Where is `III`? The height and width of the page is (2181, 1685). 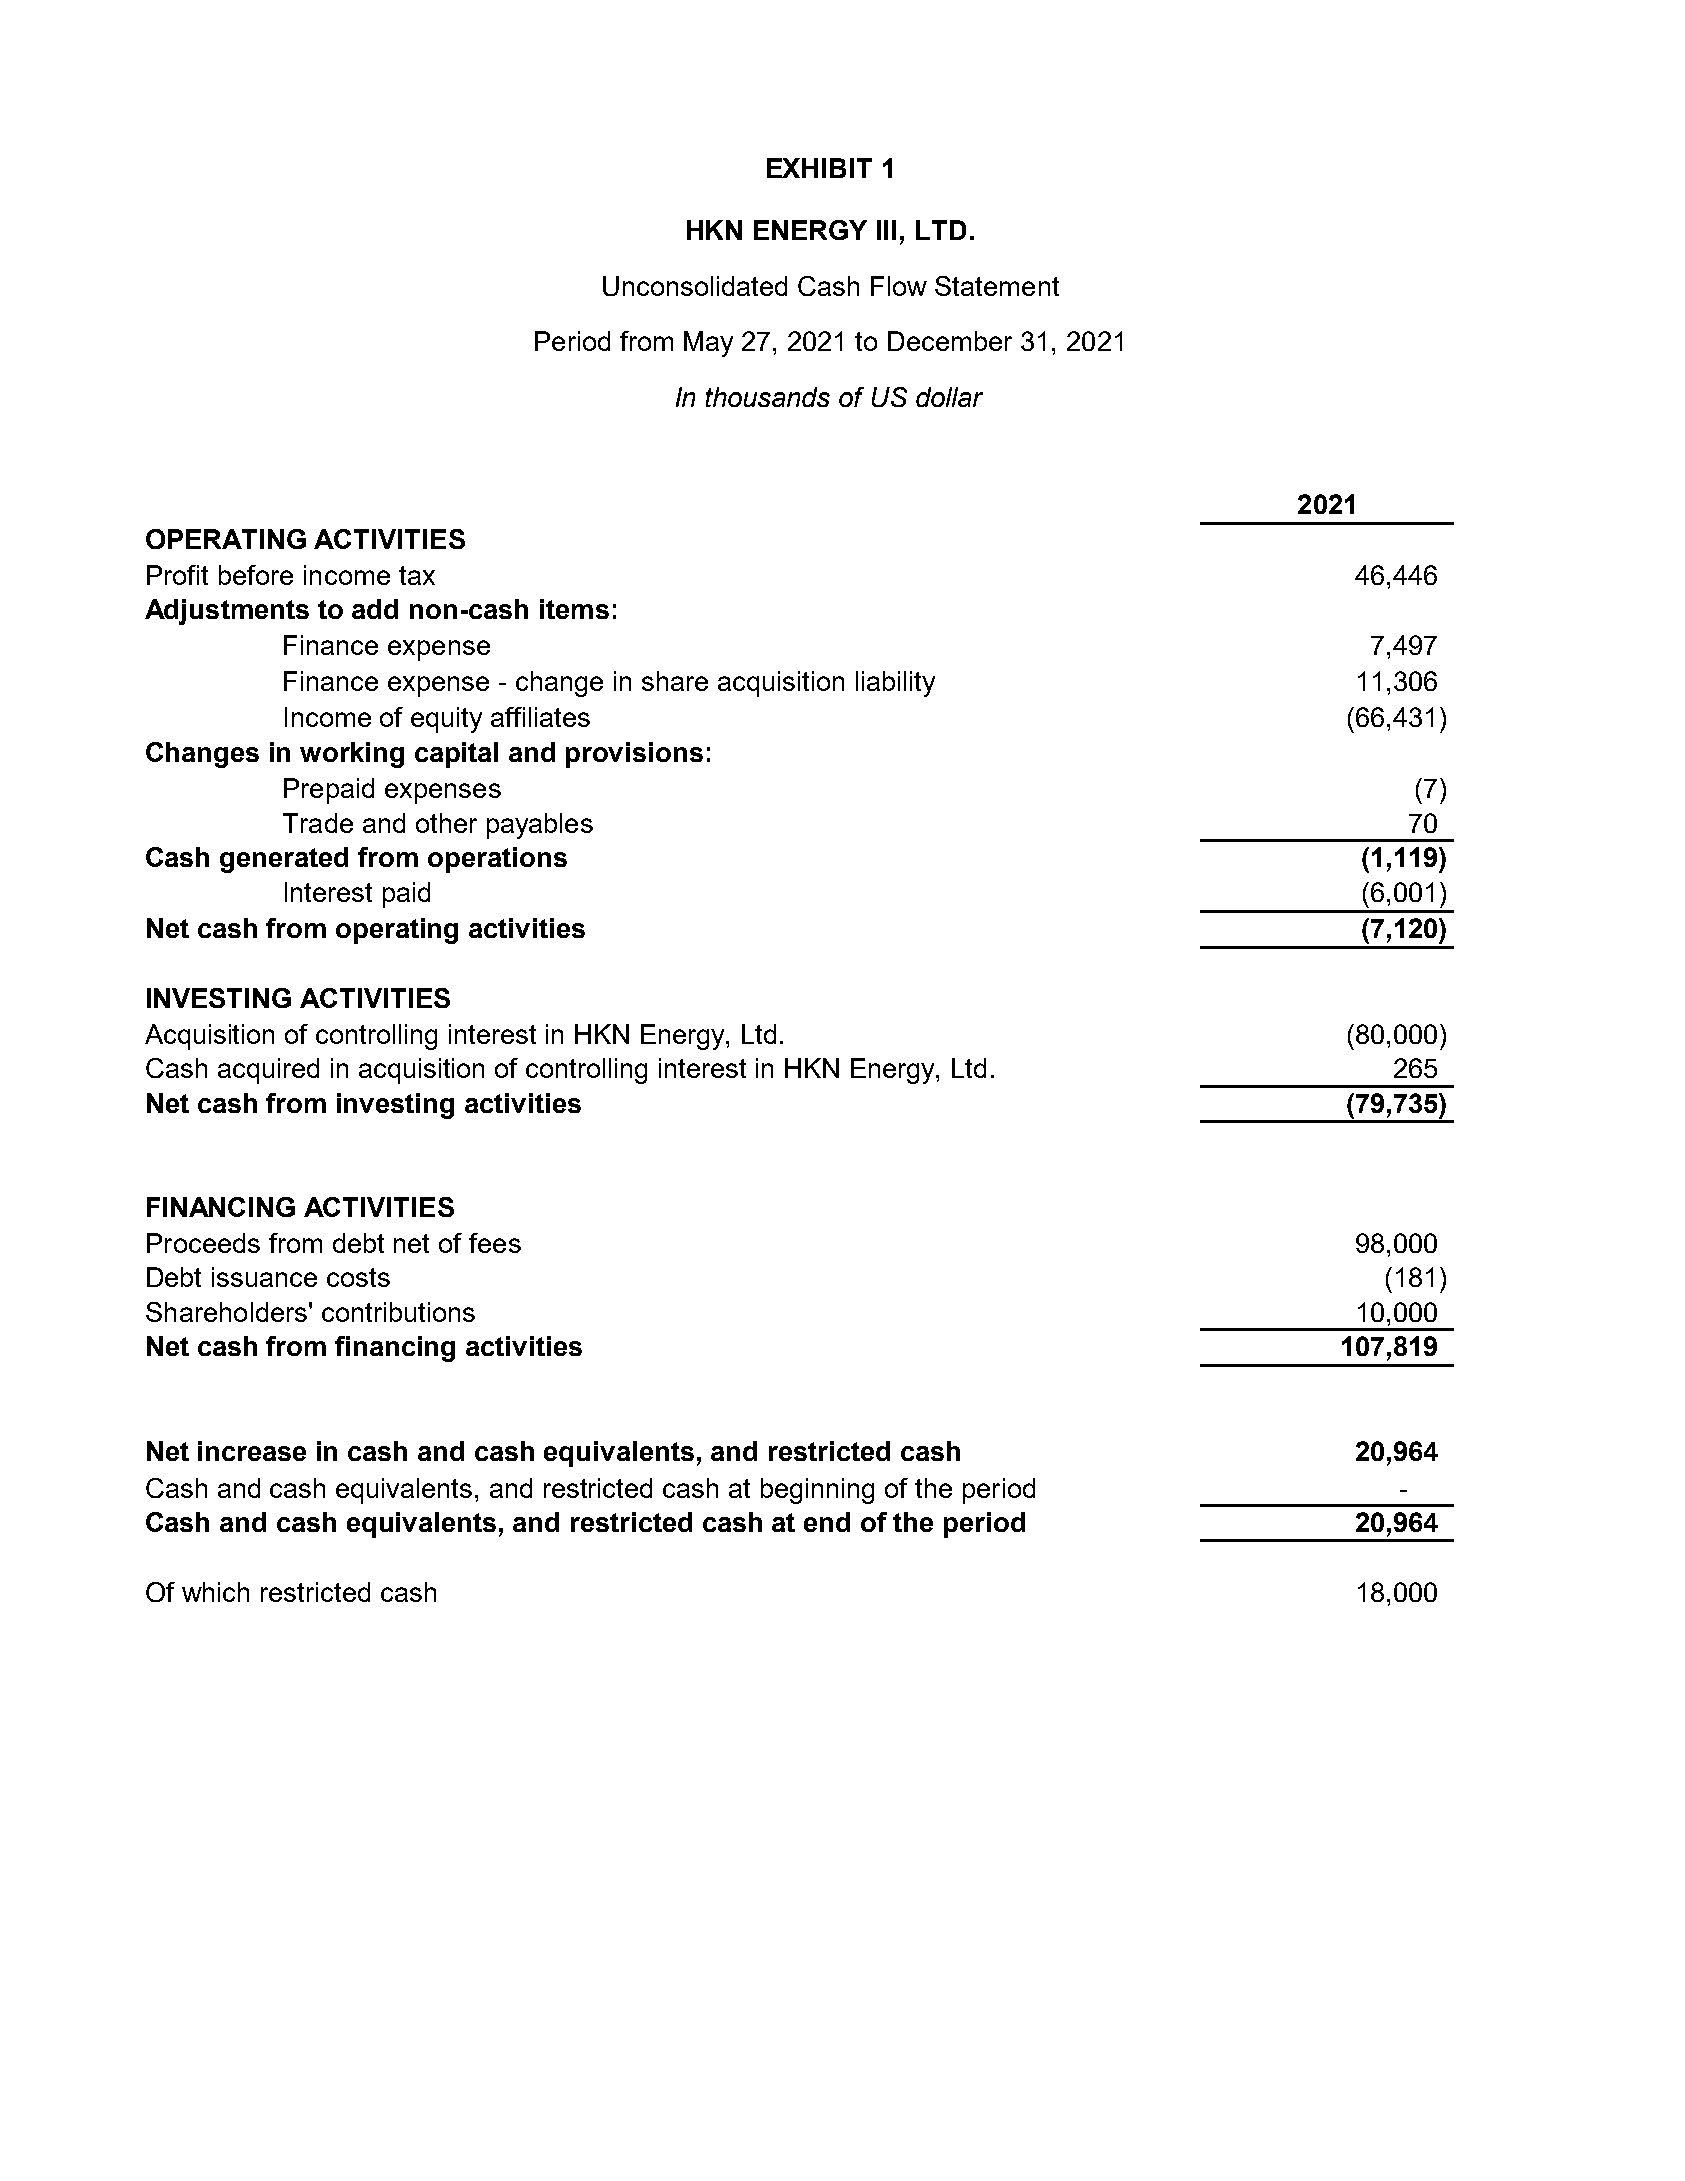
III is located at coordinates (886, 230).
